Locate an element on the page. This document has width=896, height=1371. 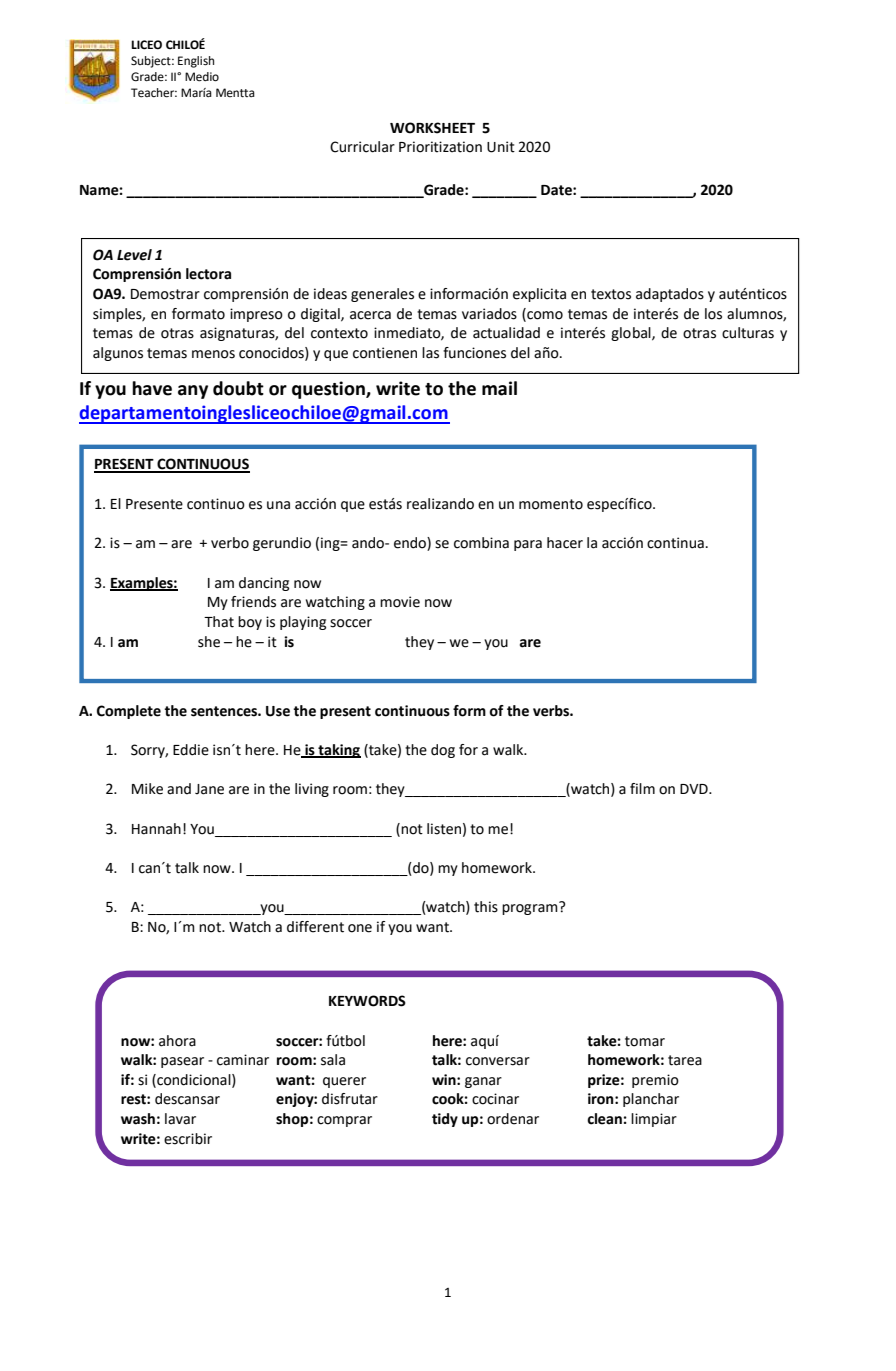
las is located at coordinates (430, 353).
